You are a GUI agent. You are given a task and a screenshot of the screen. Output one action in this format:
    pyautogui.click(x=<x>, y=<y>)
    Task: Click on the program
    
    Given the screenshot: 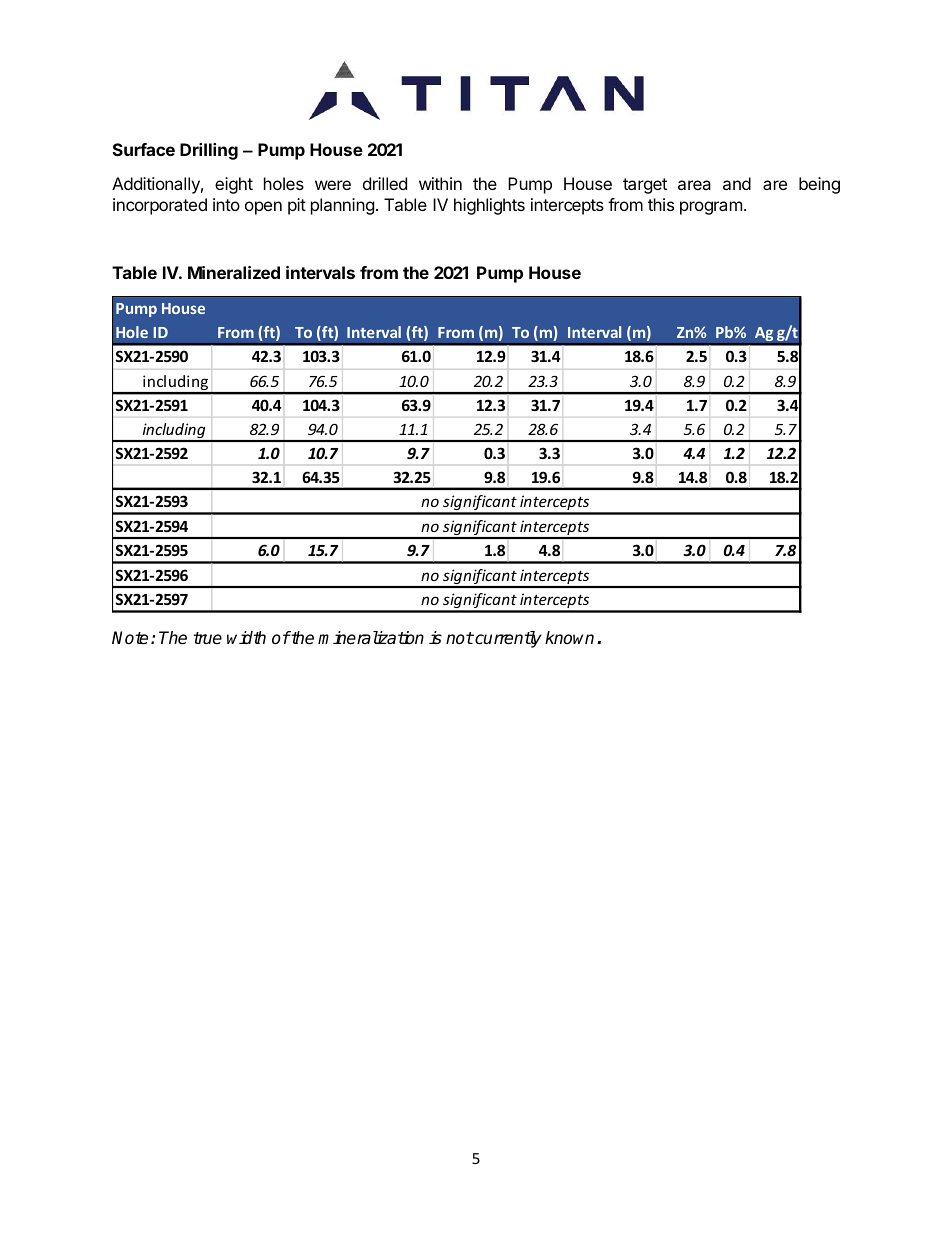 What is the action you would take?
    pyautogui.click(x=711, y=208)
